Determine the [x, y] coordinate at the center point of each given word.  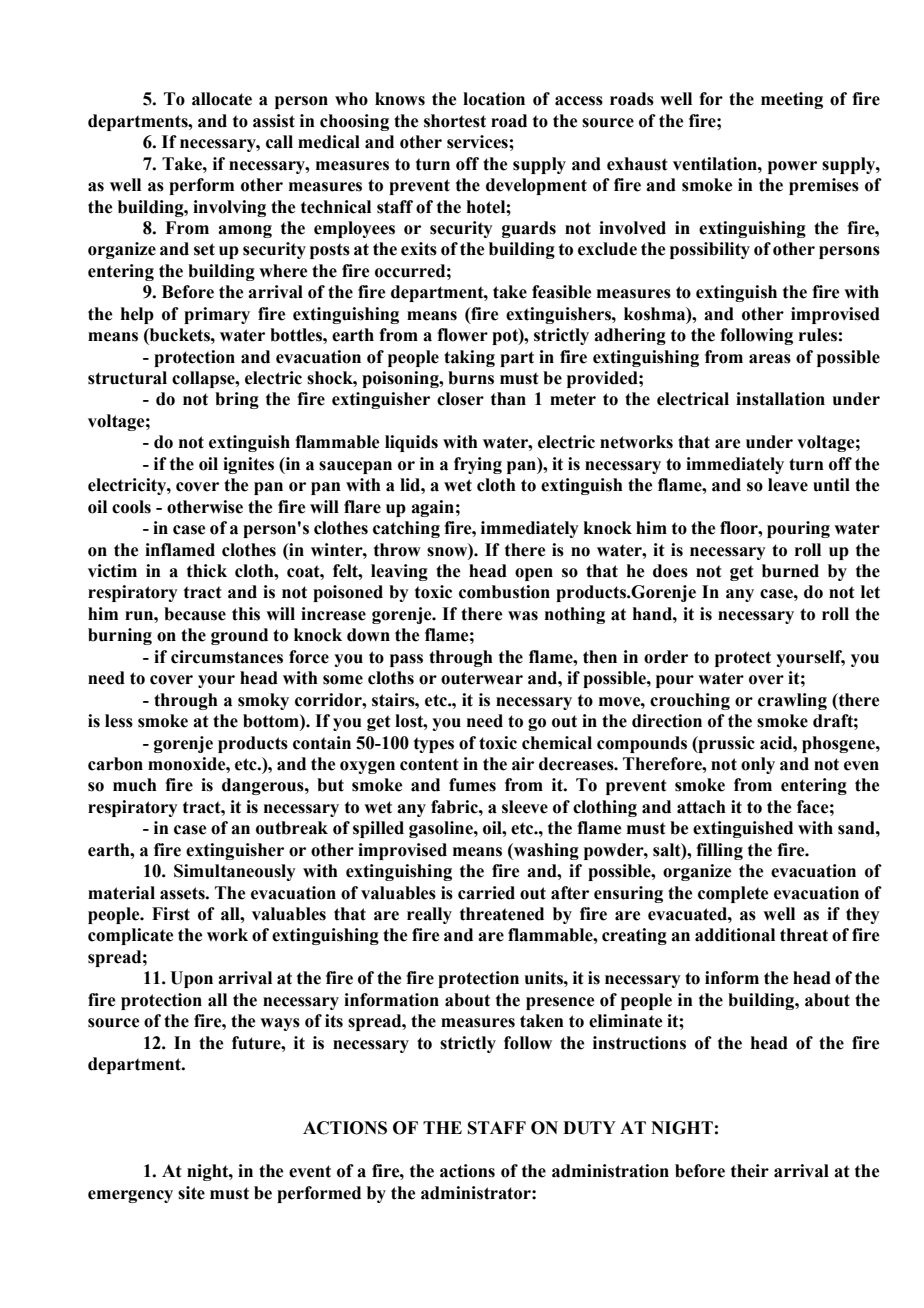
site [191, 1193]
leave [788, 485]
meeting [792, 100]
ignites [248, 465]
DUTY [589, 1128]
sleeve [525, 807]
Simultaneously [235, 872]
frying [478, 465]
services [478, 142]
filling [719, 851]
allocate [222, 99]
